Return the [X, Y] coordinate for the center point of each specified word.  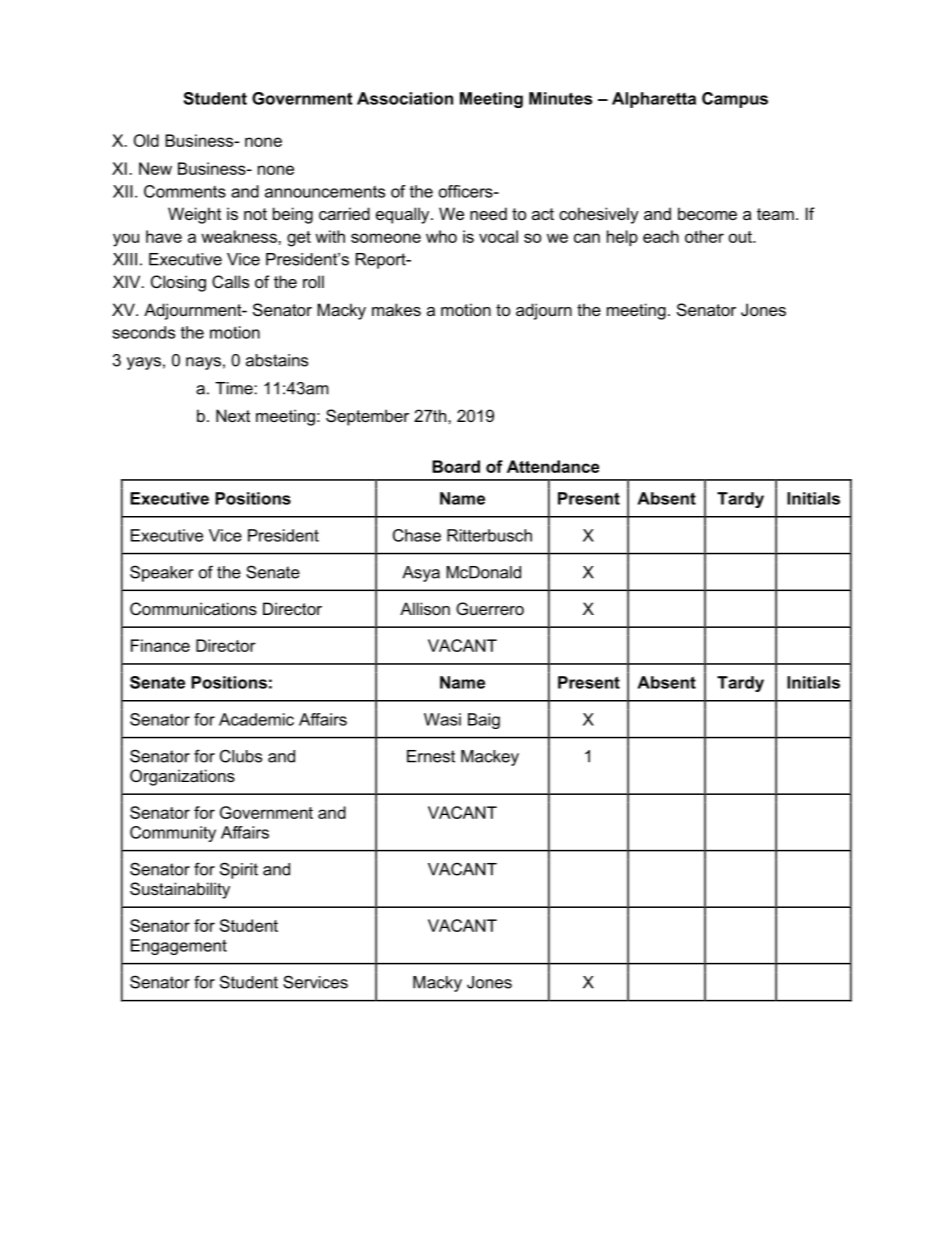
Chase [417, 535]
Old [146, 140]
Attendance [553, 466]
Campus [735, 100]
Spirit [239, 870]
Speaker [161, 573]
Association [405, 98]
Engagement [179, 947]
